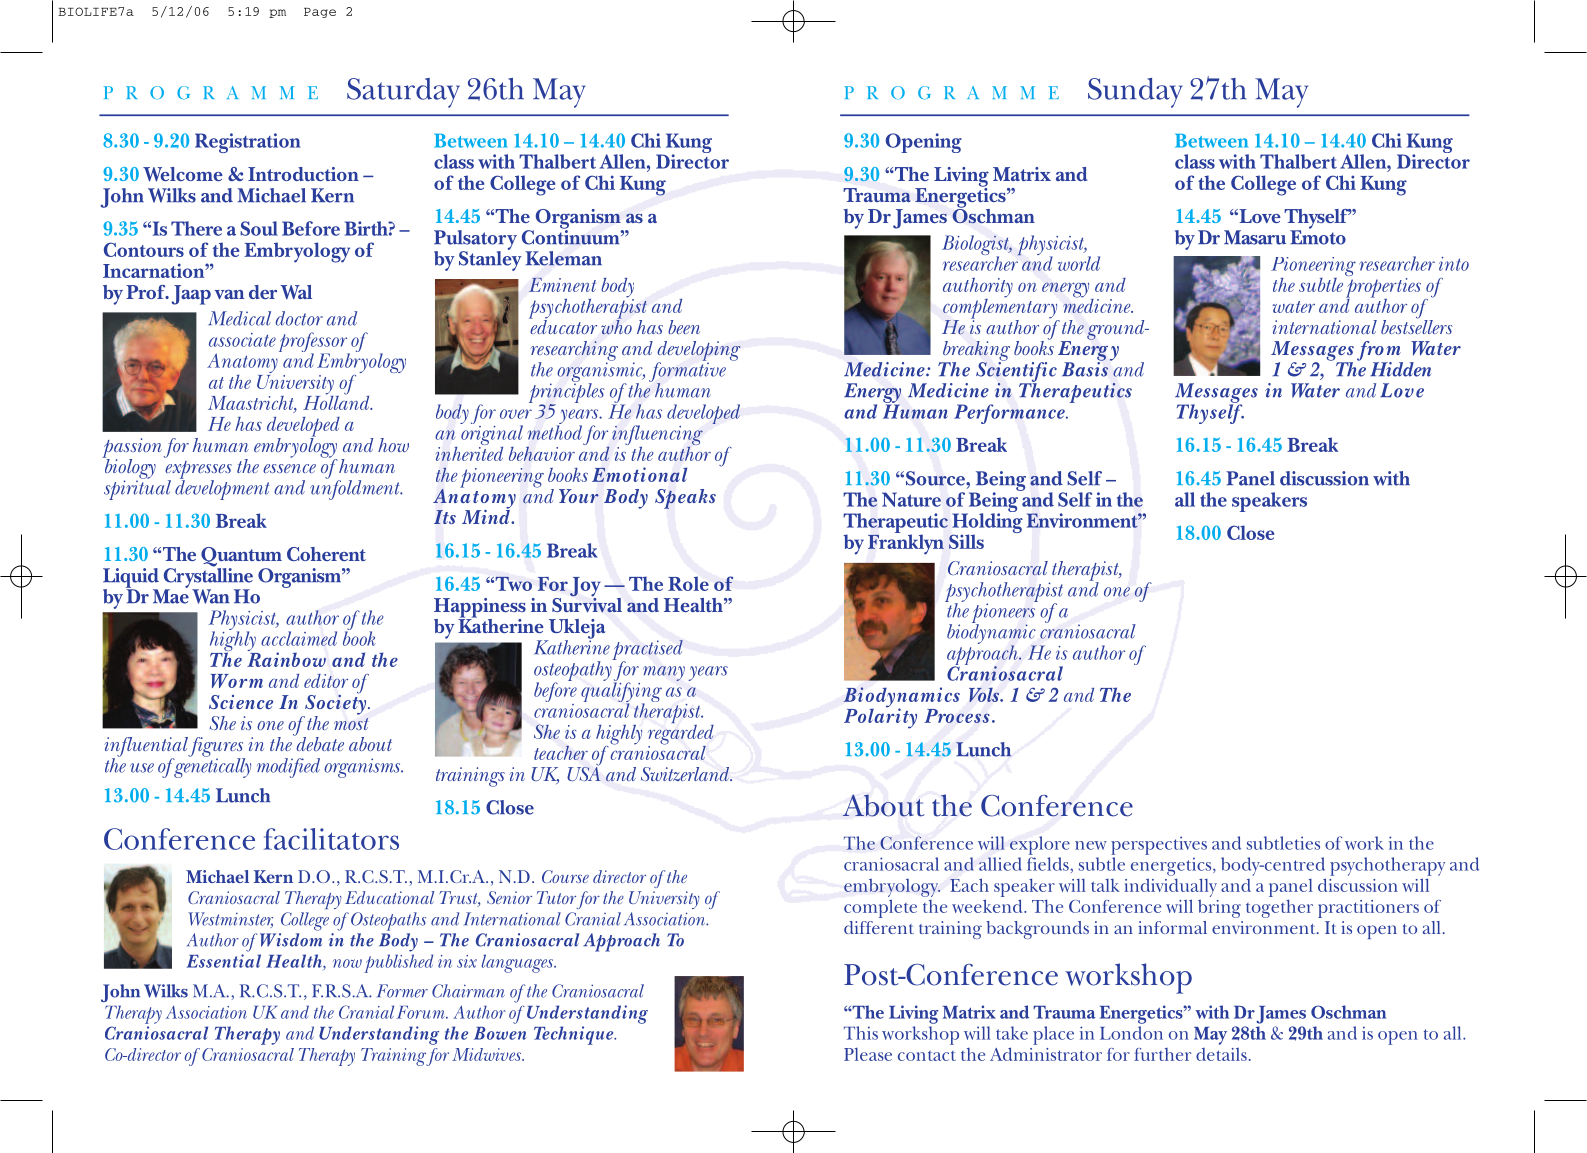 This screenshot has height=1153, width=1587. What do you see at coordinates (320, 13) in the screenshot?
I see `Page` at bounding box center [320, 13].
